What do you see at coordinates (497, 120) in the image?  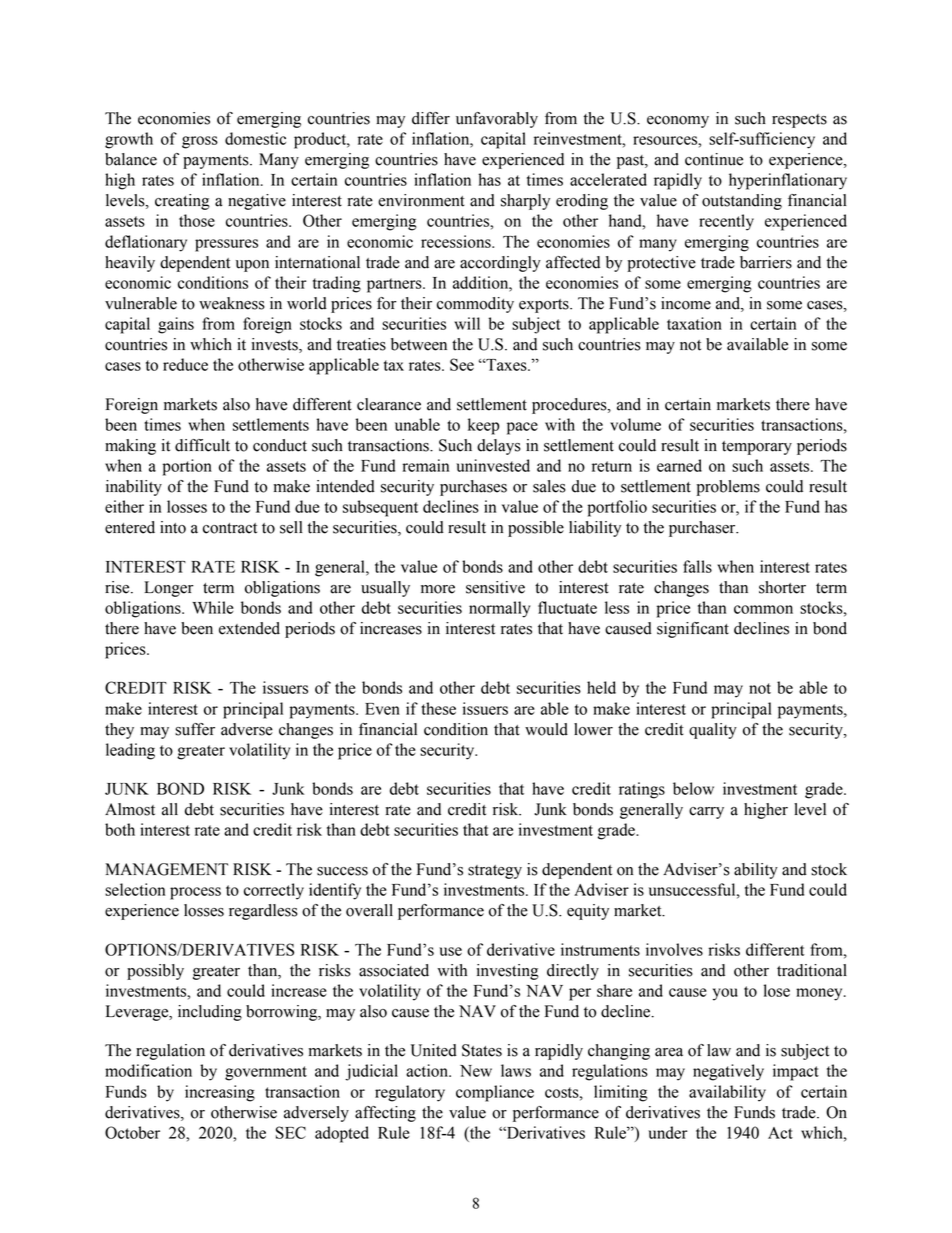 I see `unfavorably` at bounding box center [497, 120].
